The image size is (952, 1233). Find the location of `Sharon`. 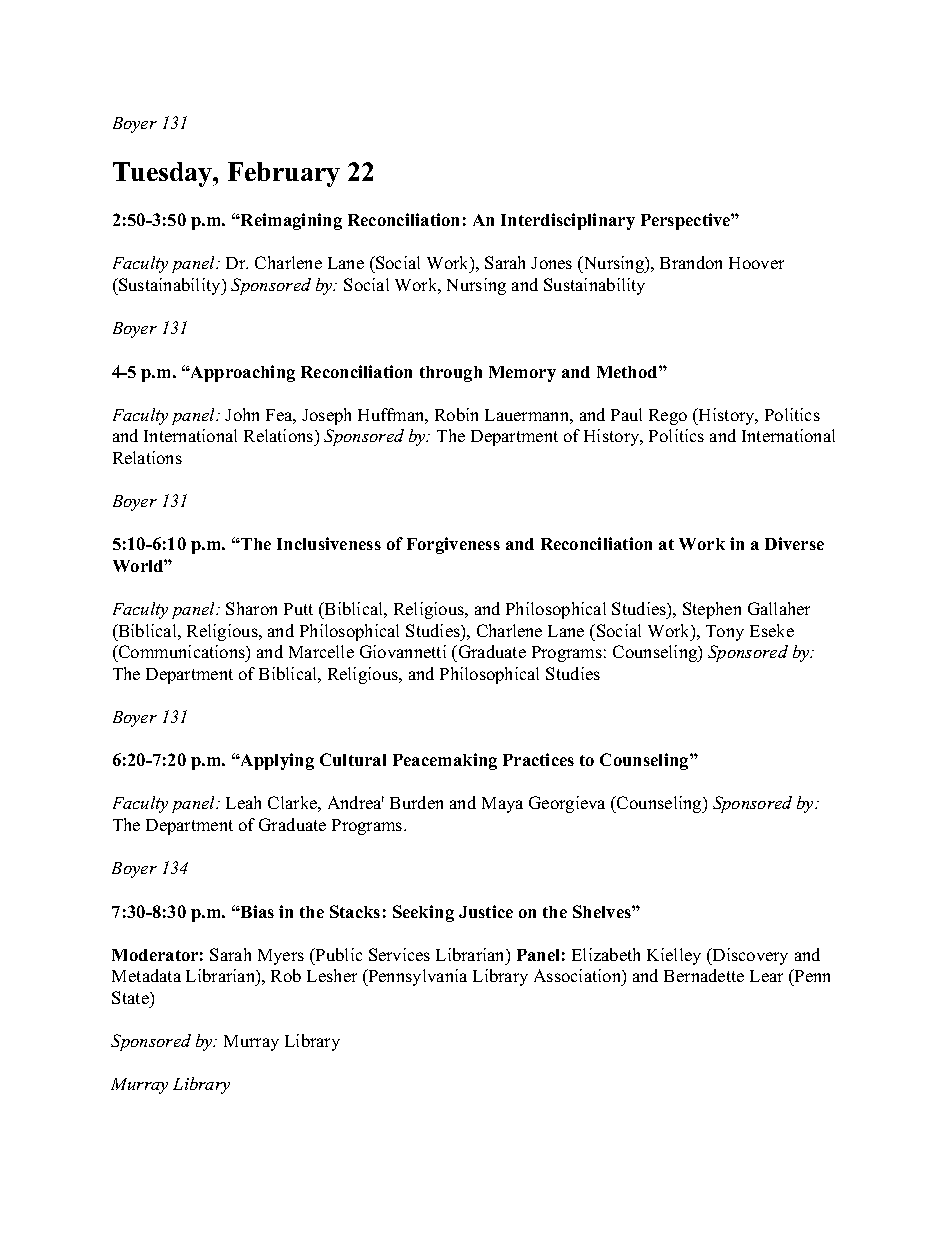

Sharon is located at coordinates (251, 608).
